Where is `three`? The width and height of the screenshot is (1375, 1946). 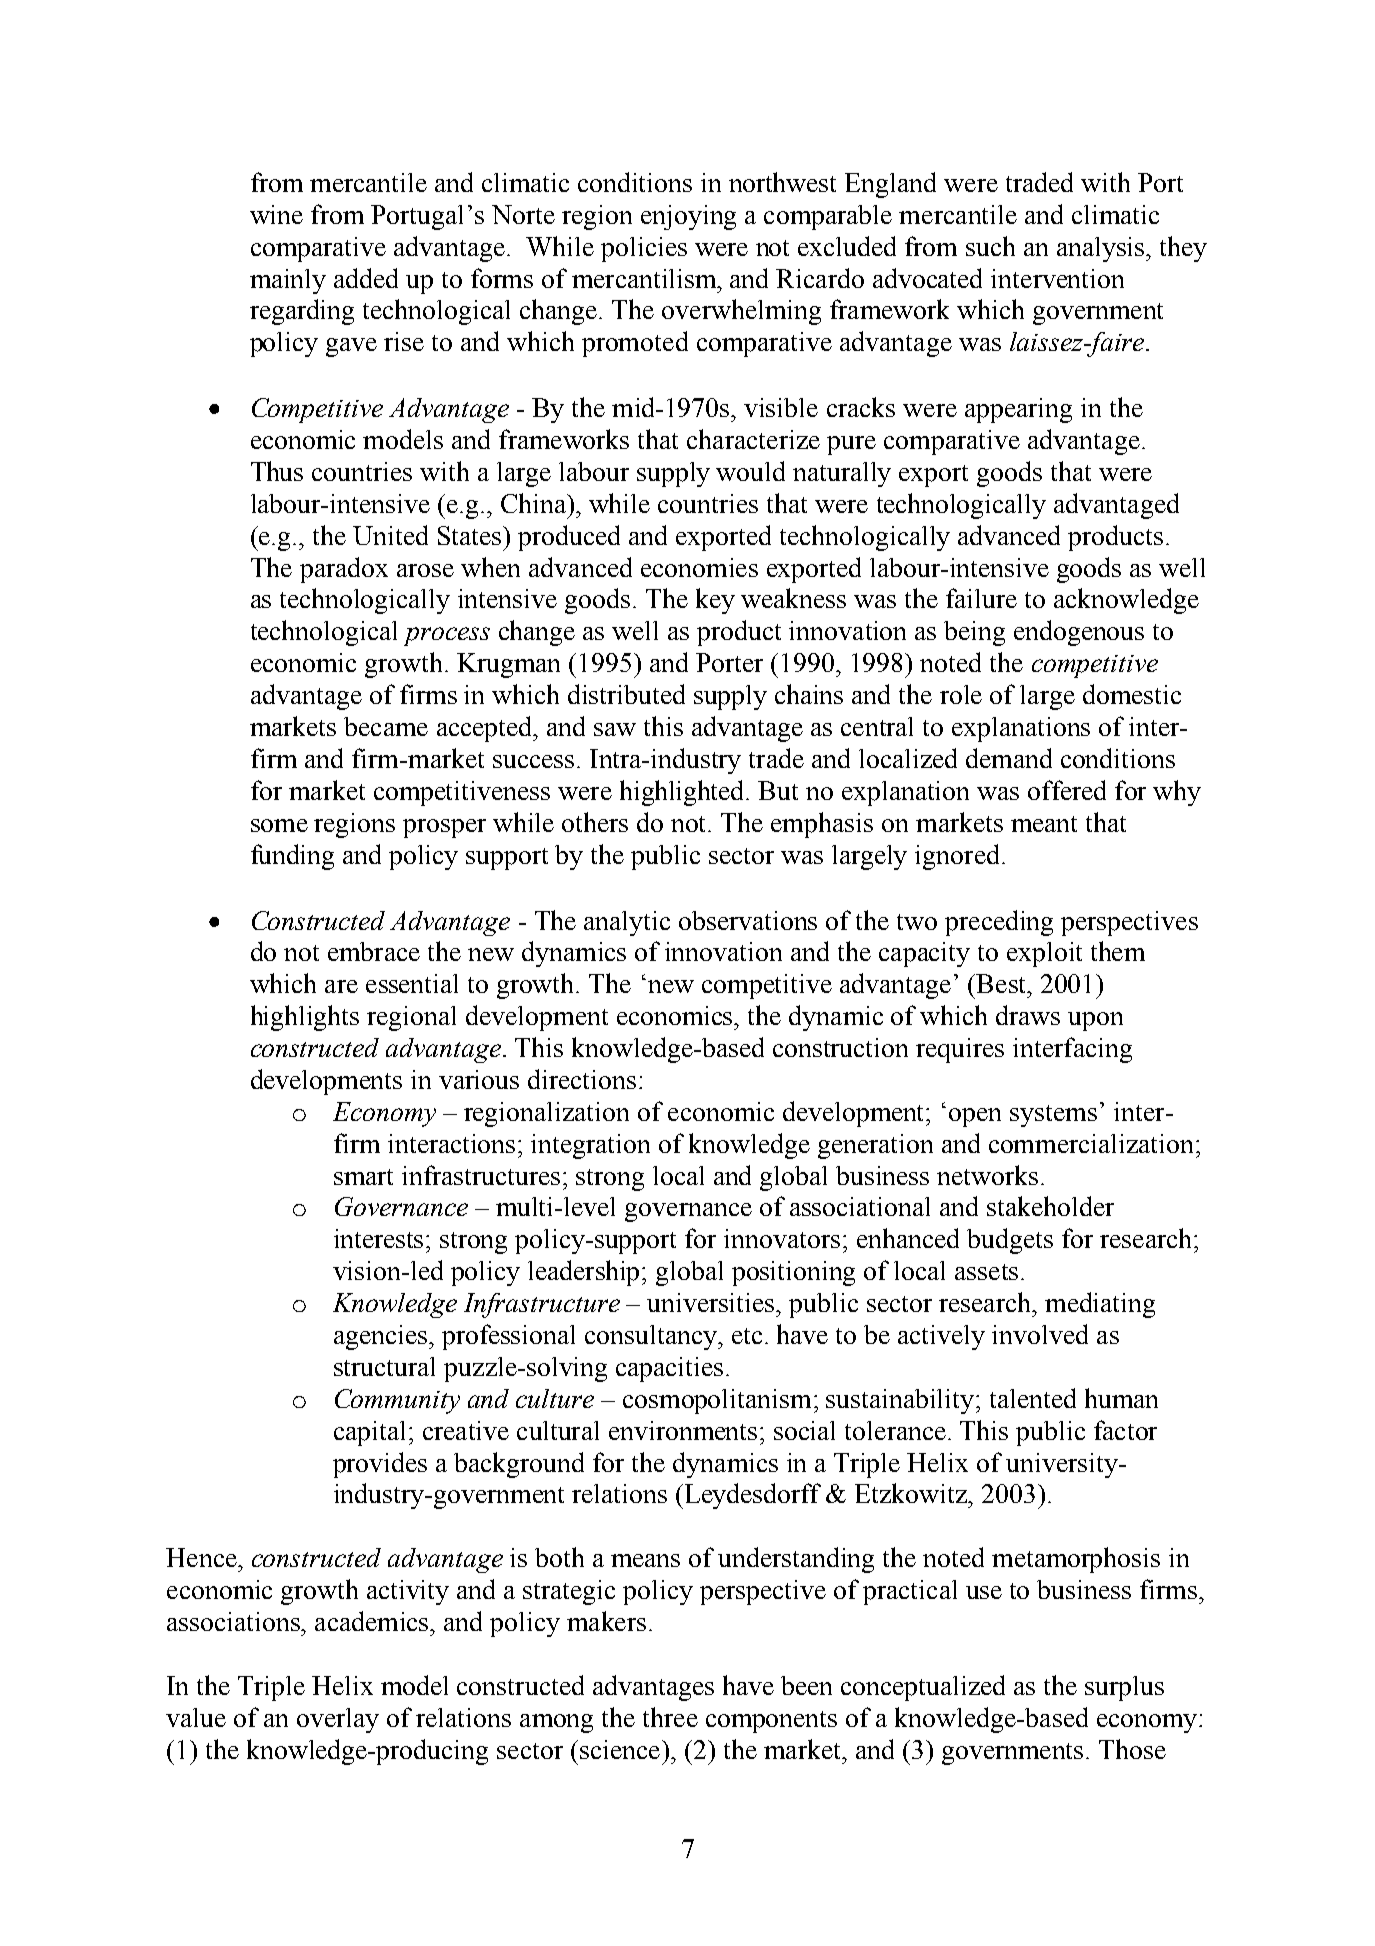 three is located at coordinates (670, 1717).
